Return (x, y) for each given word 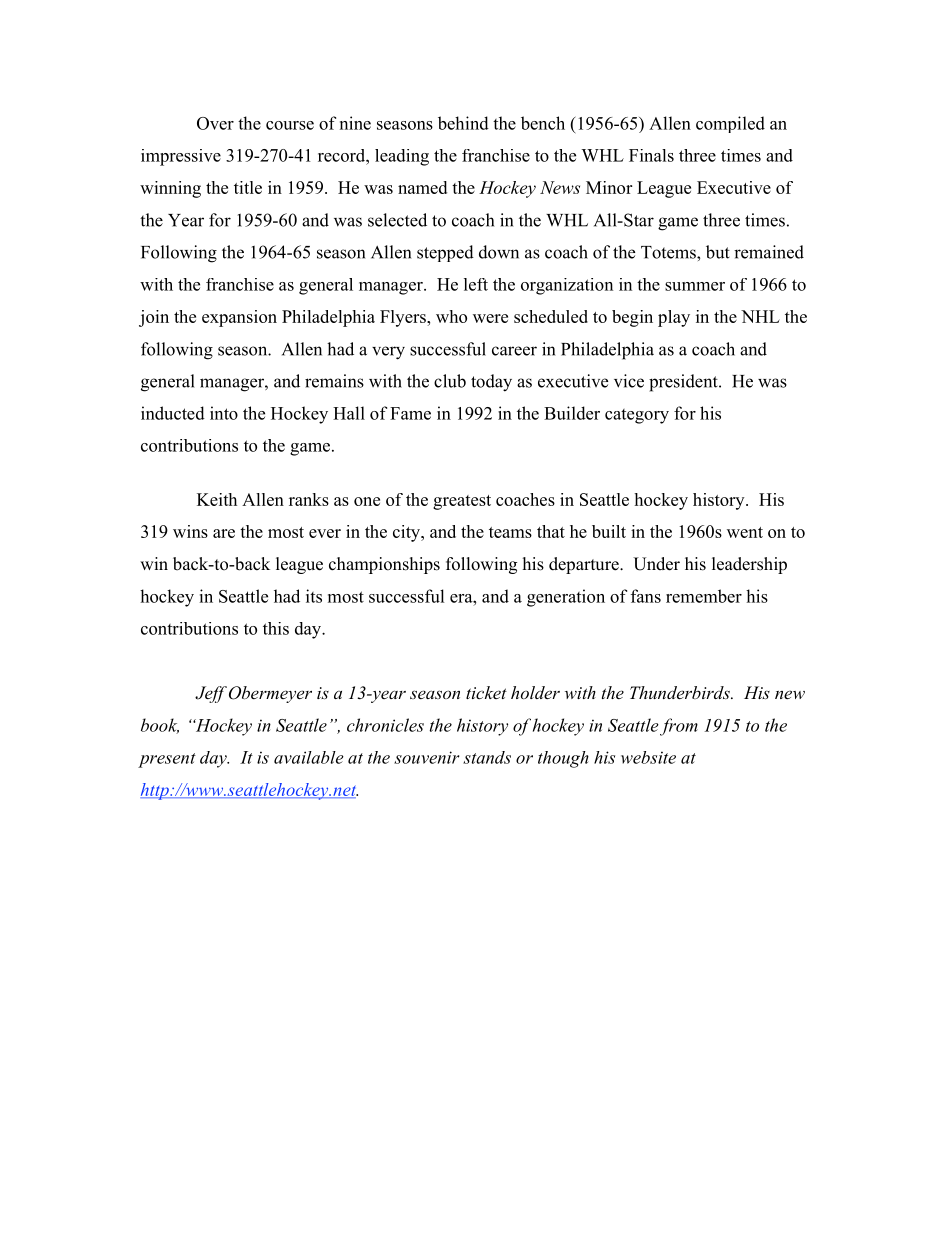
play (674, 318)
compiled (730, 124)
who (451, 316)
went (745, 532)
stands (487, 757)
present (167, 760)
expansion (239, 318)
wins (190, 531)
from (679, 727)
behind (463, 123)
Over (215, 123)
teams (510, 532)
